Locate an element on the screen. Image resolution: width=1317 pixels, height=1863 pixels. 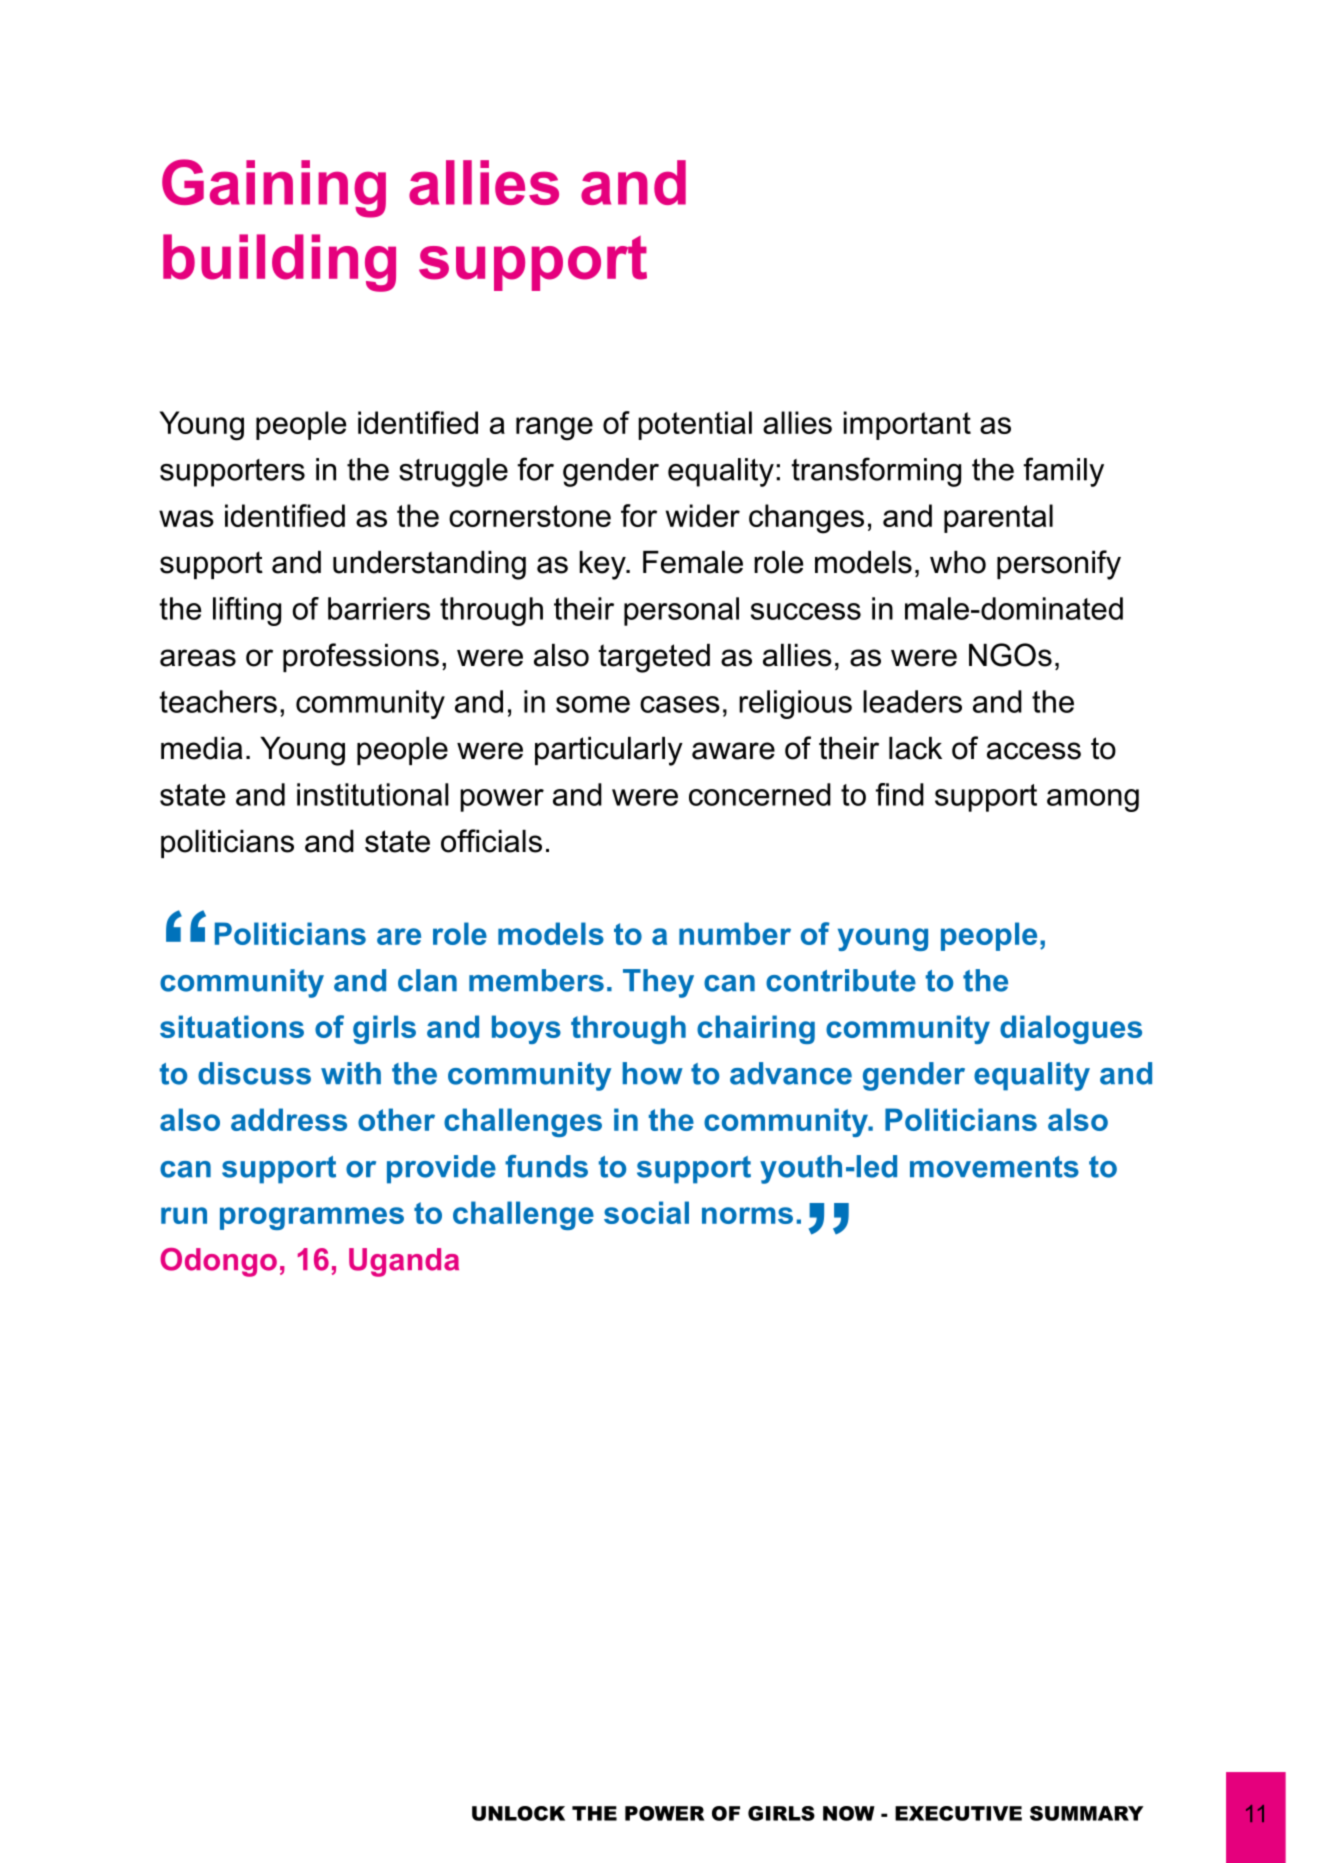
UNLOCK is located at coordinates (518, 1813).
